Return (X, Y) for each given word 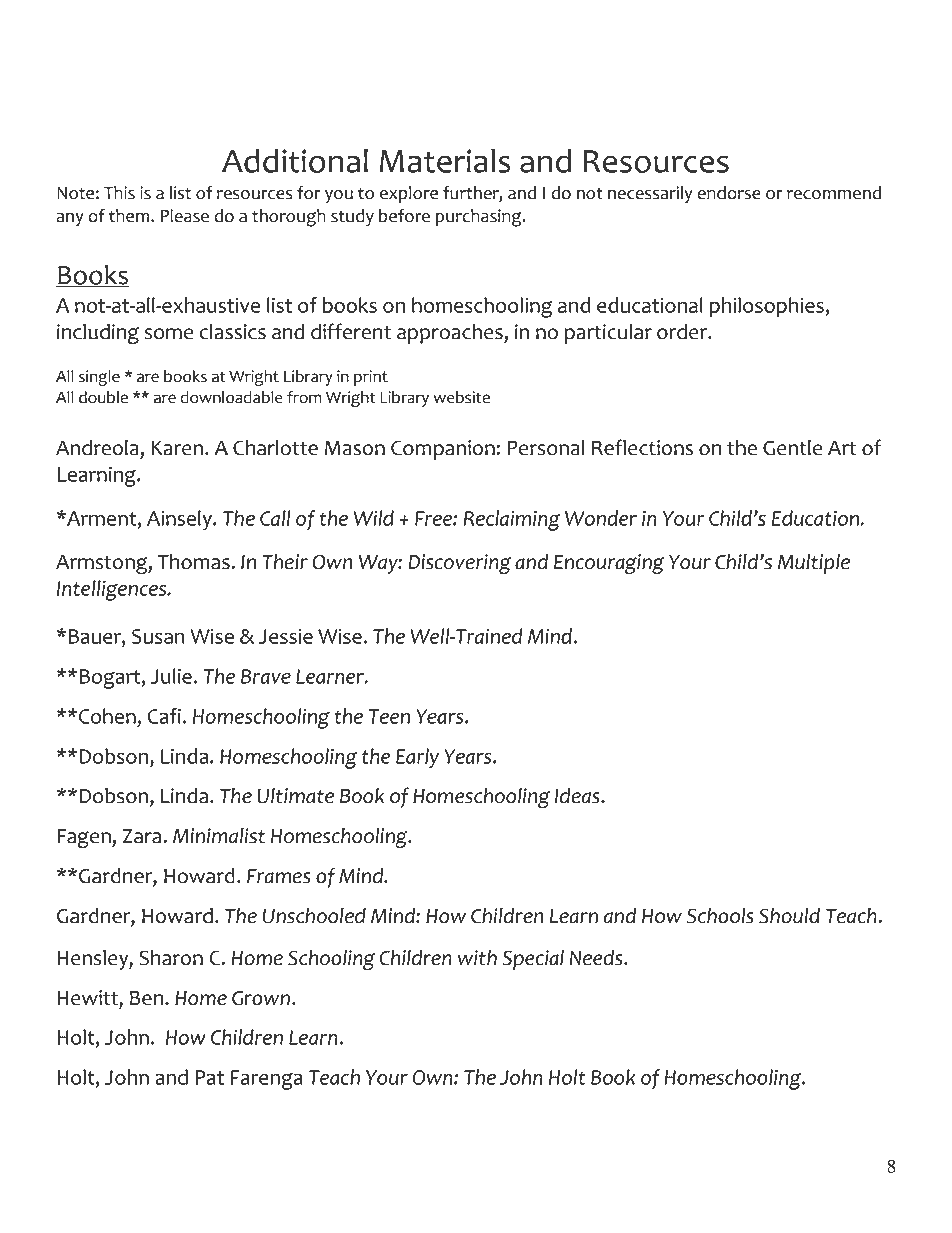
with (477, 958)
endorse (729, 193)
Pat (209, 1077)
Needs (597, 958)
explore (409, 194)
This (119, 193)
